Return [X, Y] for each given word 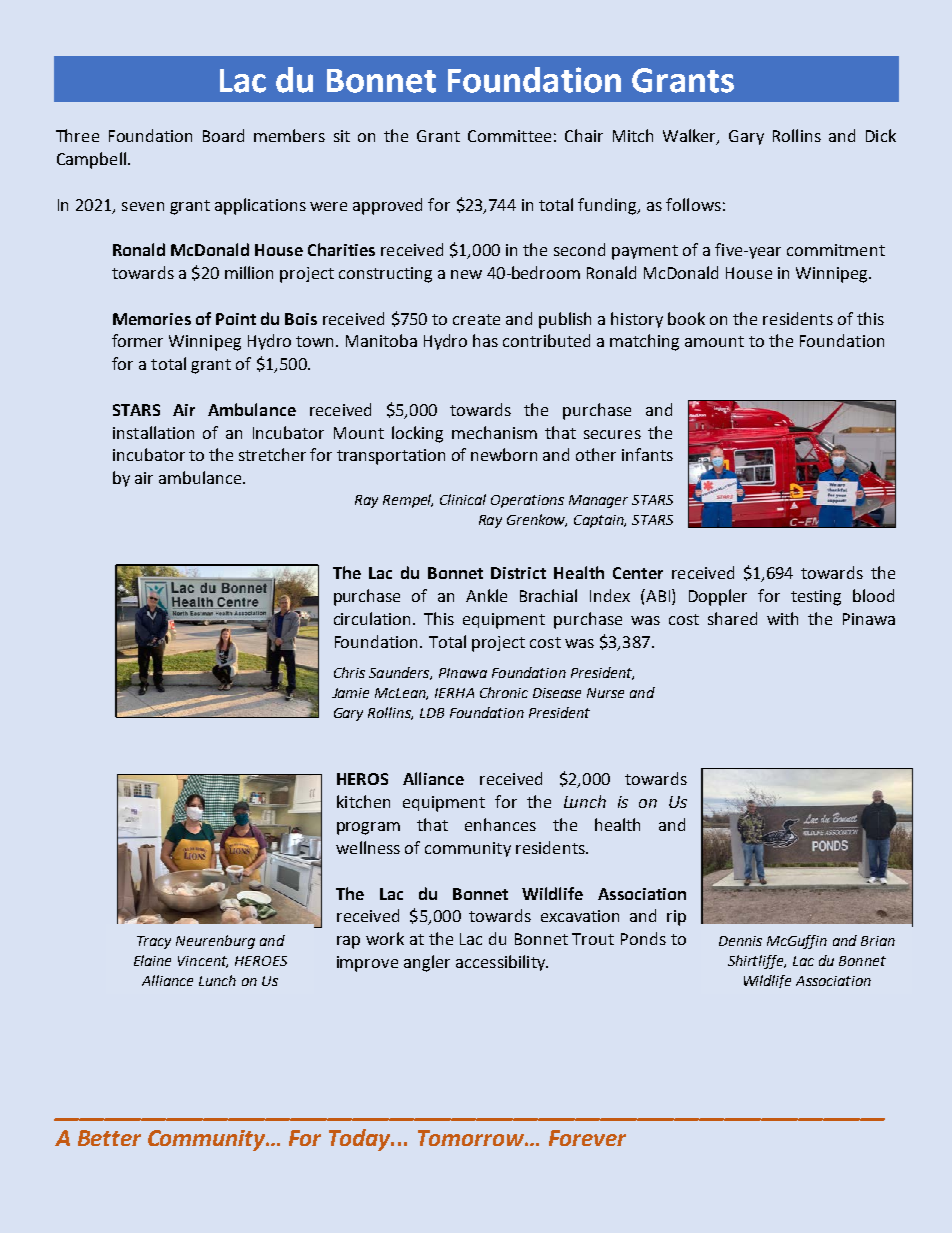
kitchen [363, 801]
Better [109, 1138]
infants [647, 454]
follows [693, 204]
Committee [509, 136]
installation [153, 432]
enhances [500, 824]
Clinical [463, 499]
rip [676, 918]
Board [223, 135]
